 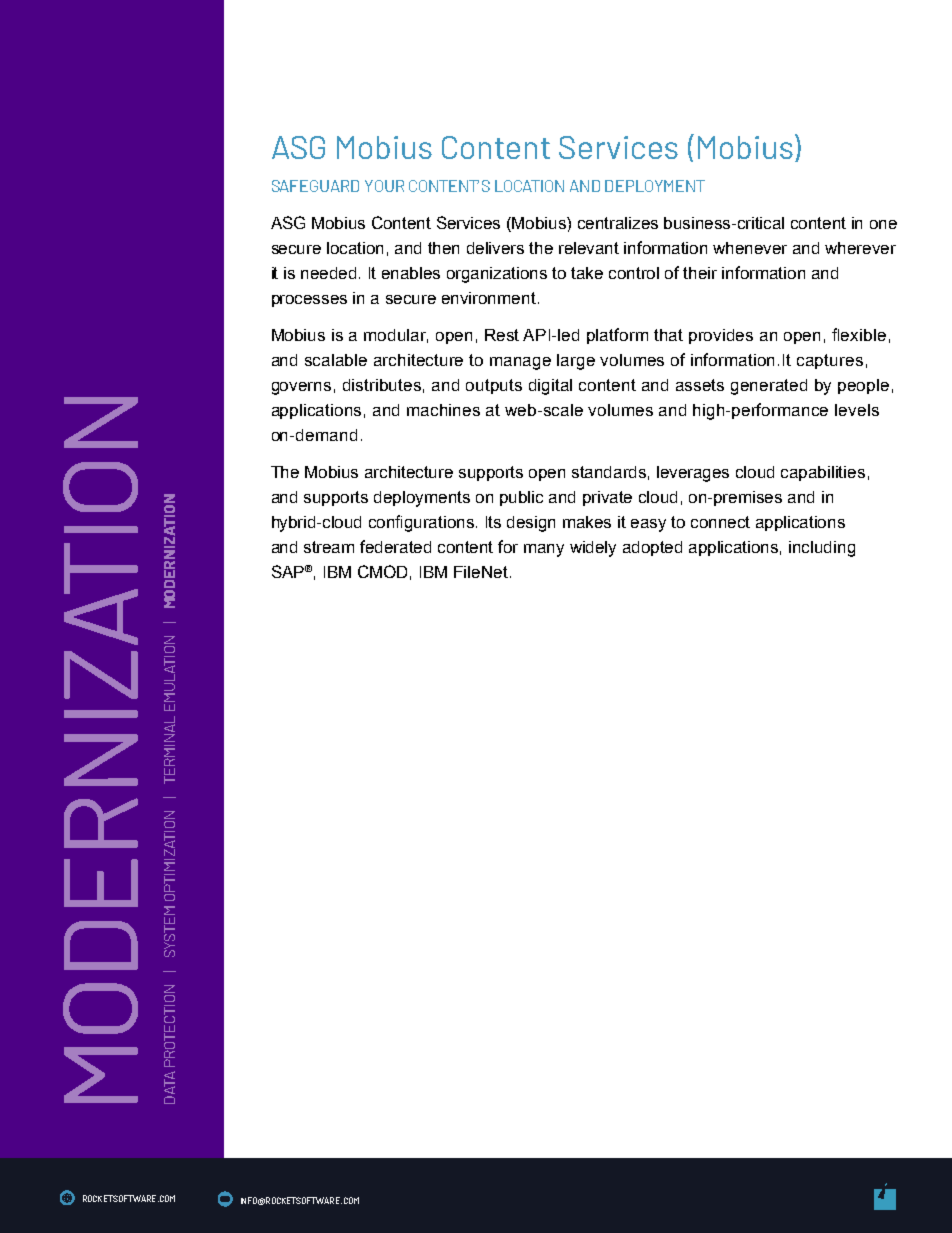 I want to click on wherever, so click(x=860, y=248).
